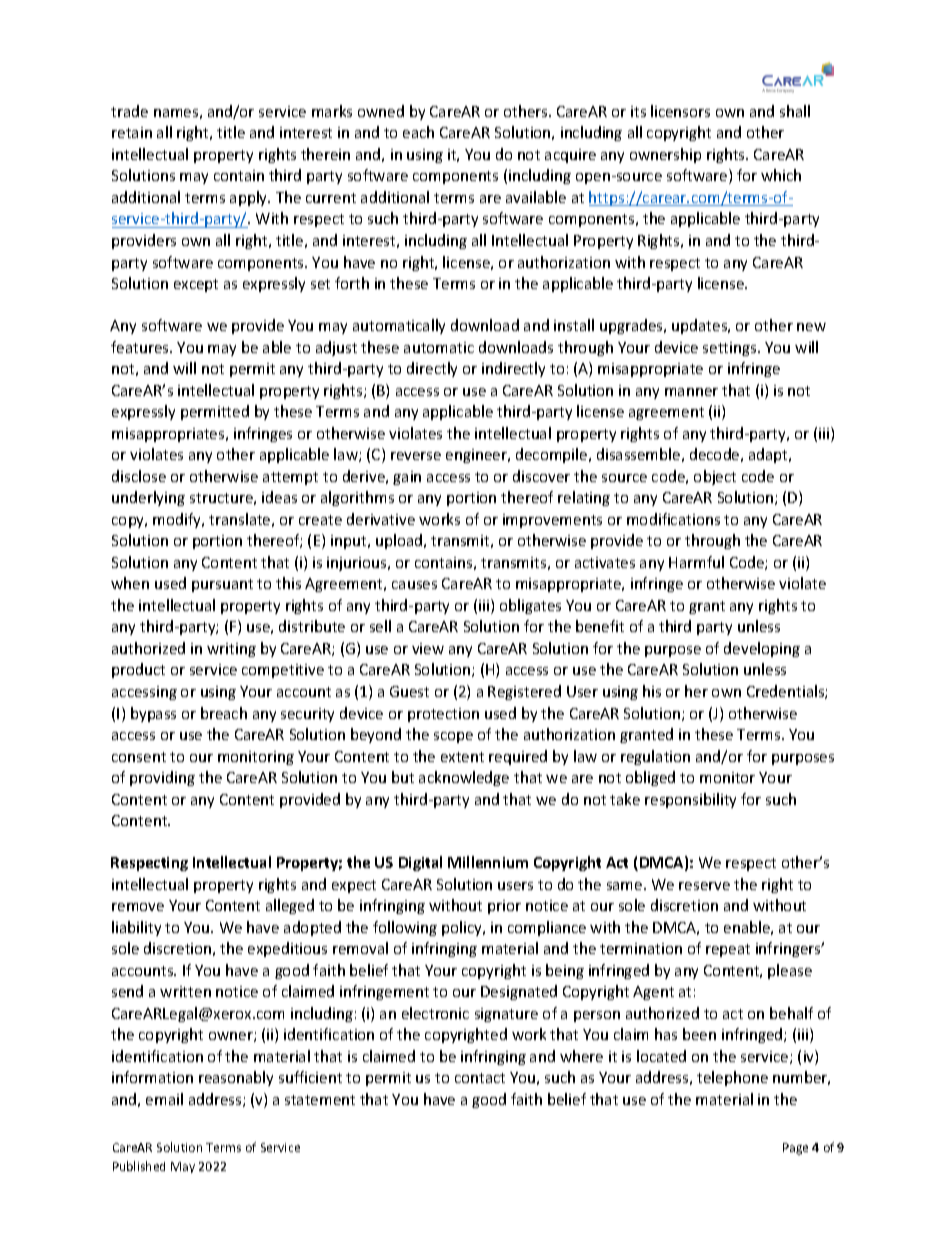  Describe the element at coordinates (781, 175) in the screenshot. I see `which` at that location.
